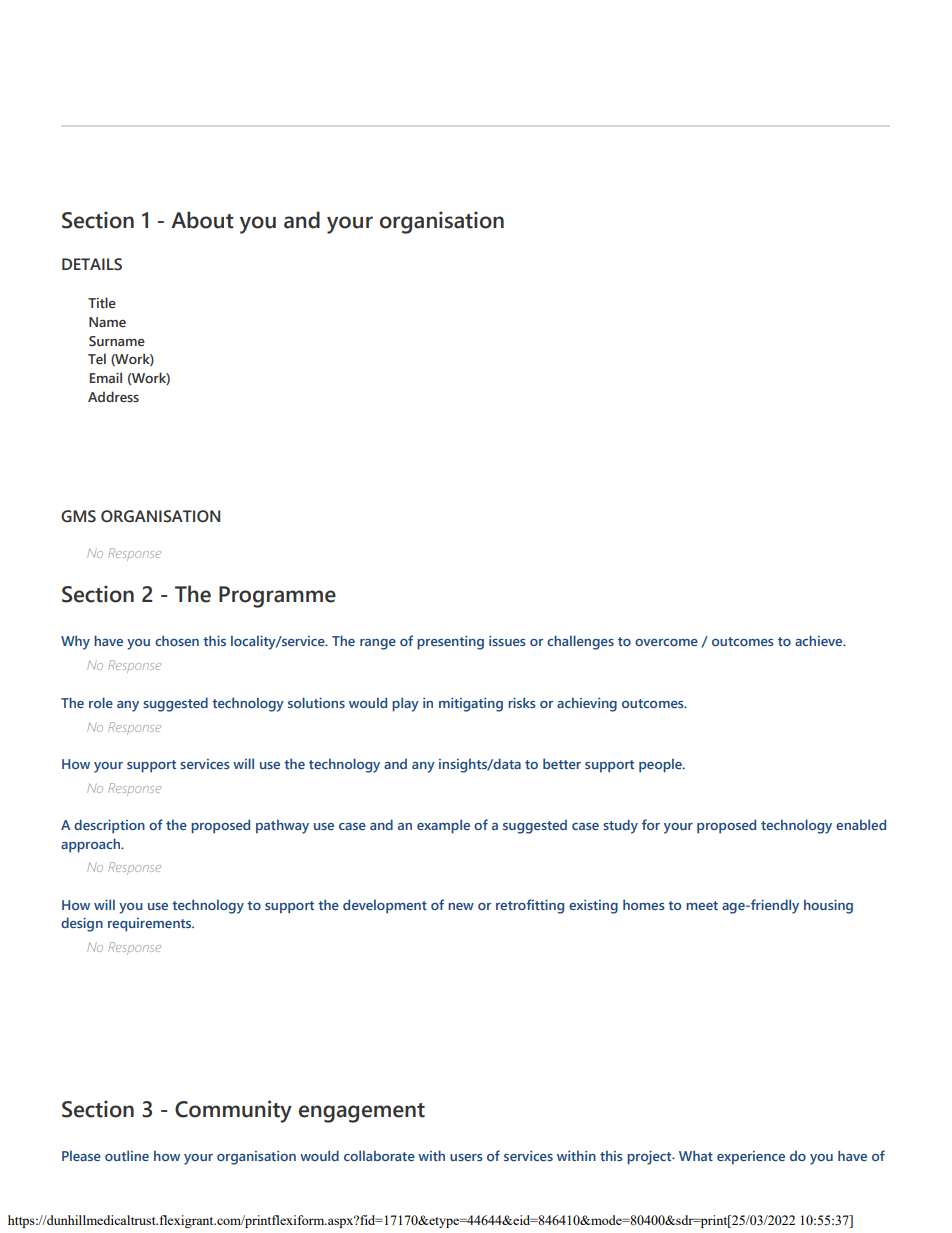  What do you see at coordinates (820, 640) in the screenshot?
I see `achieve` at bounding box center [820, 640].
